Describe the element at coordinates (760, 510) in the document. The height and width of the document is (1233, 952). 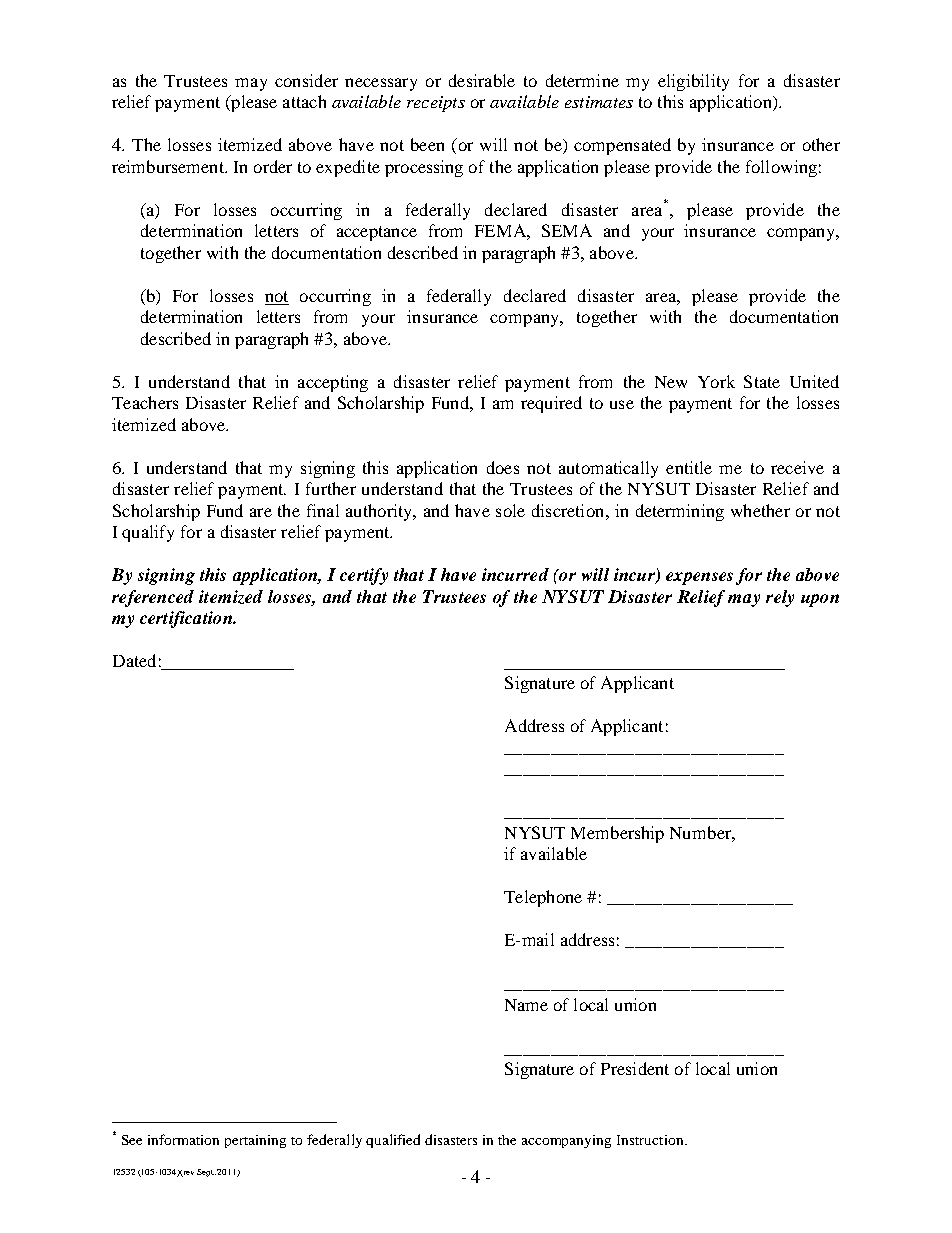
I see `whether` at that location.
